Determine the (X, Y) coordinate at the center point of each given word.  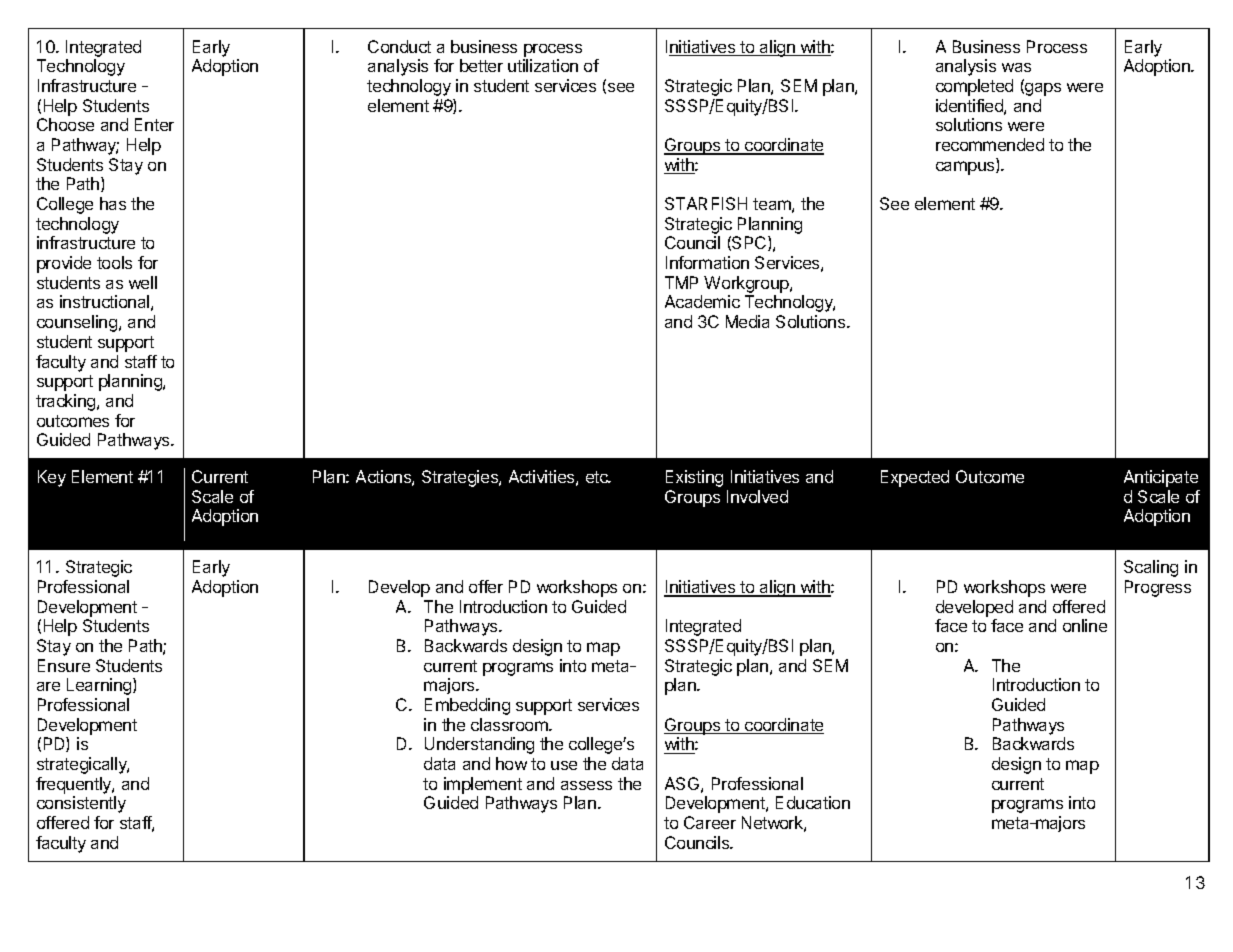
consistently (81, 804)
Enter (154, 124)
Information (707, 262)
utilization (543, 65)
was (1016, 67)
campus (966, 168)
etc (598, 477)
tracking (67, 402)
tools (114, 262)
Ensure (64, 665)
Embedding (467, 706)
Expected (915, 478)
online (1085, 625)
